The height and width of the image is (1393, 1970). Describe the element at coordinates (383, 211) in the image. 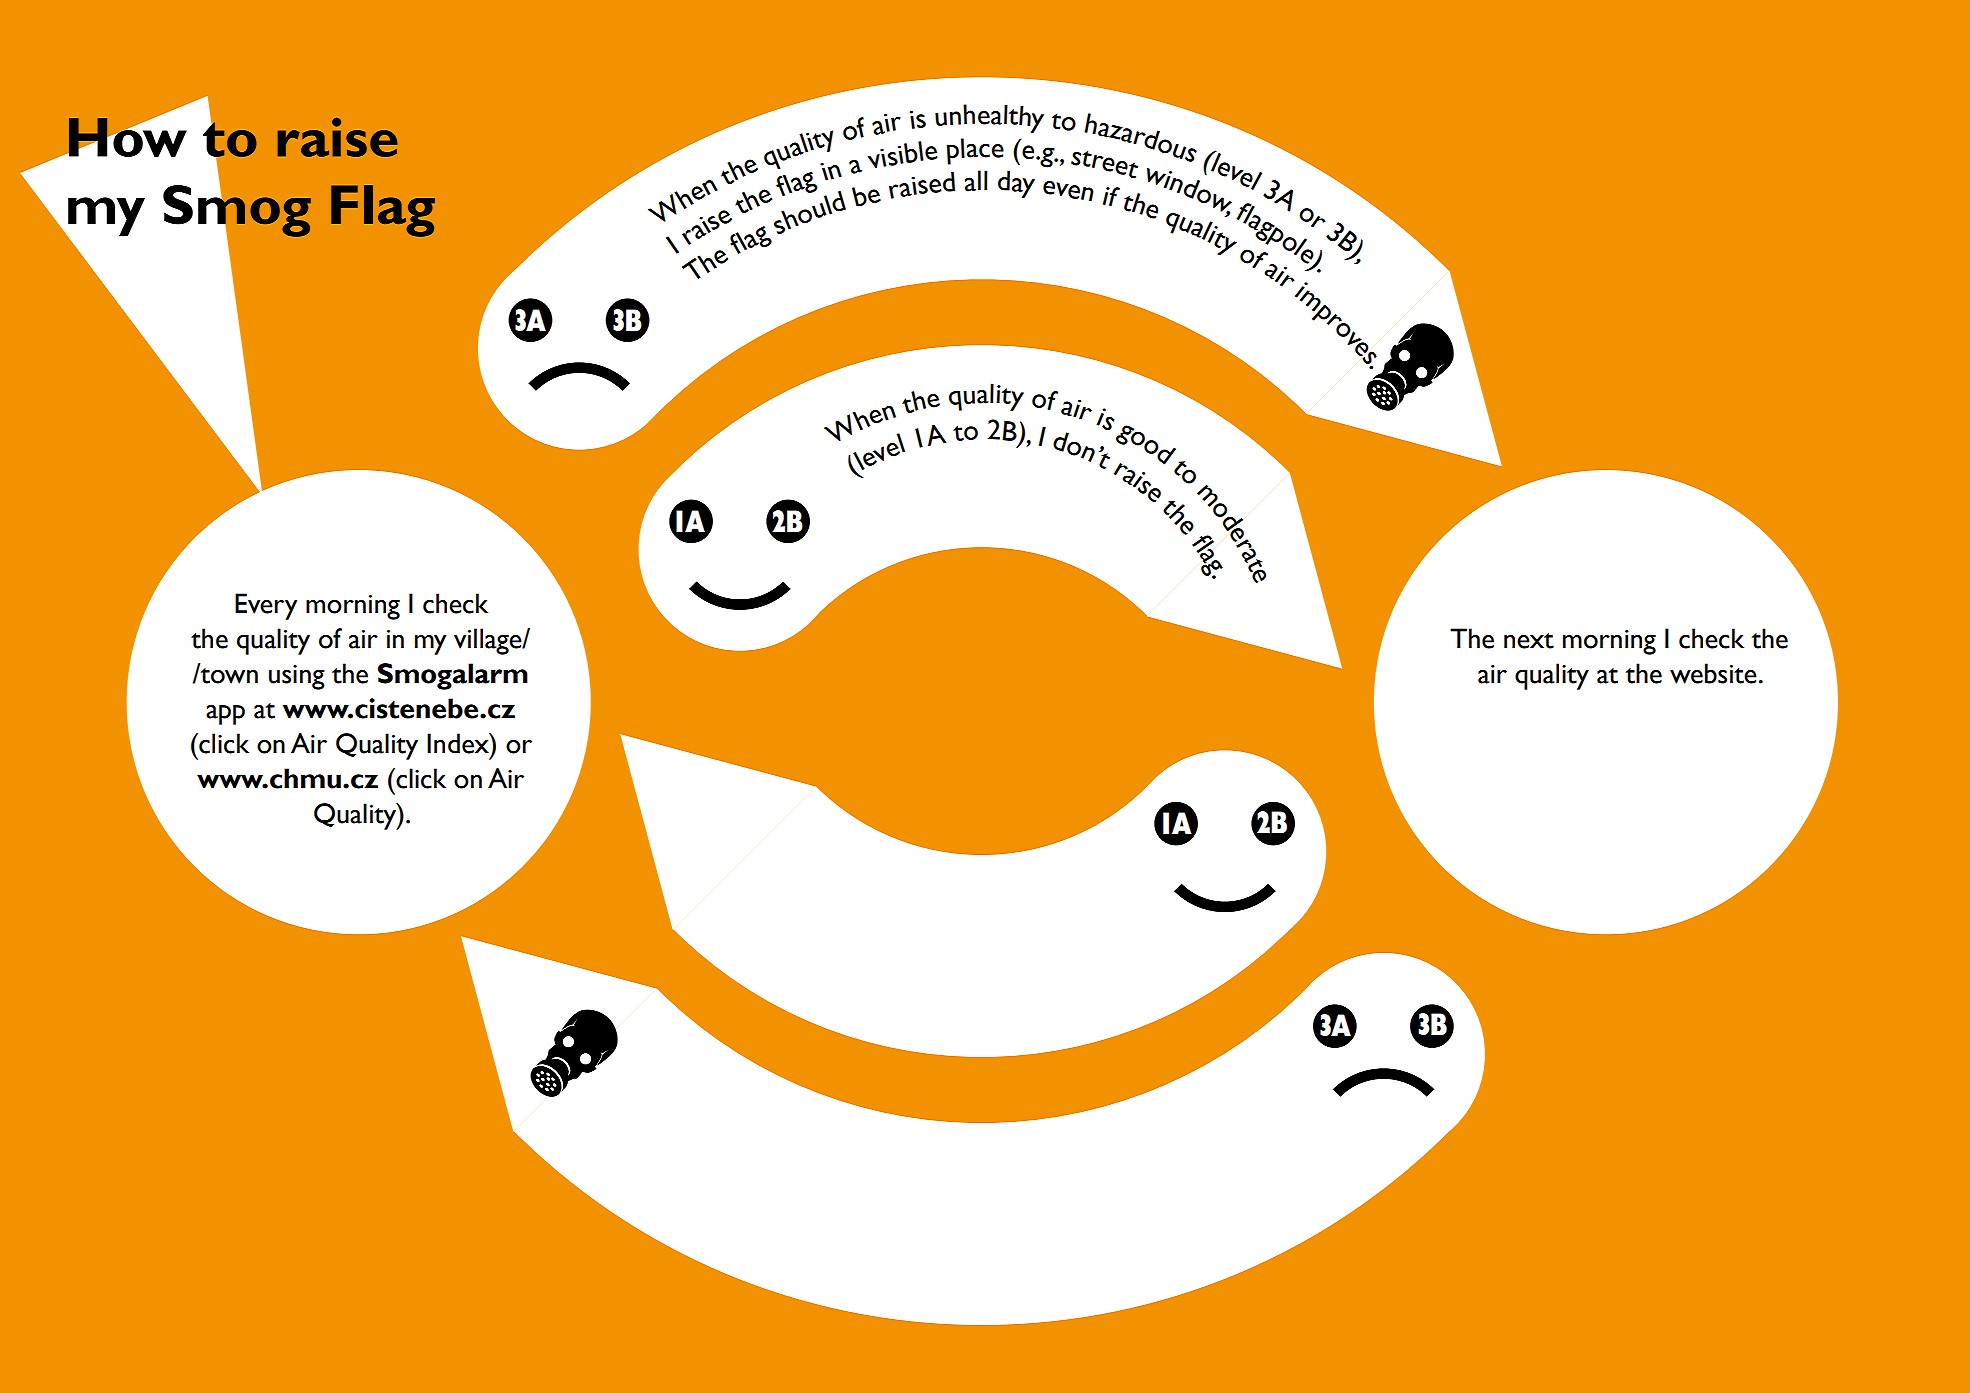

I see `Flag` at that location.
